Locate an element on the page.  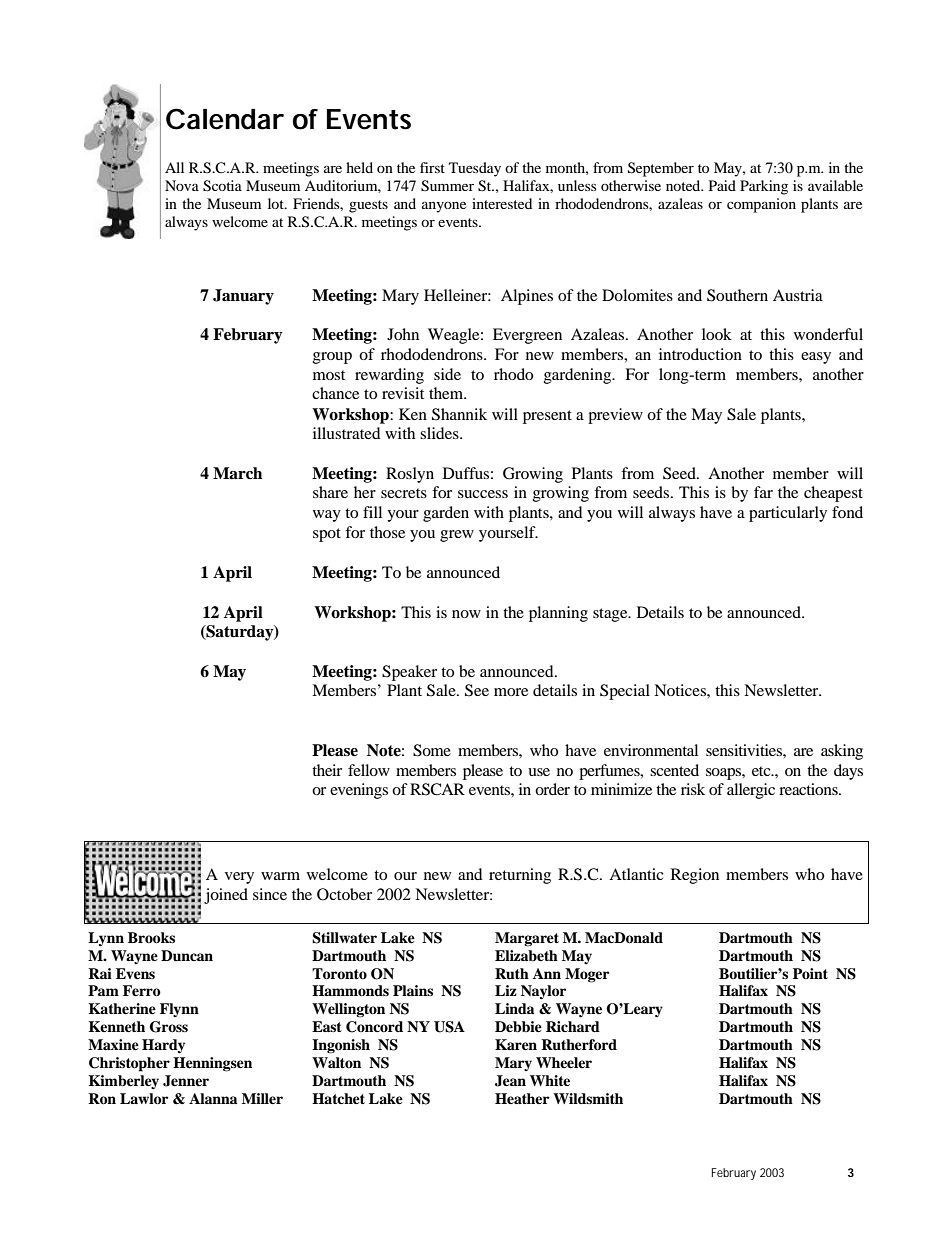
interested is located at coordinates (502, 203).
